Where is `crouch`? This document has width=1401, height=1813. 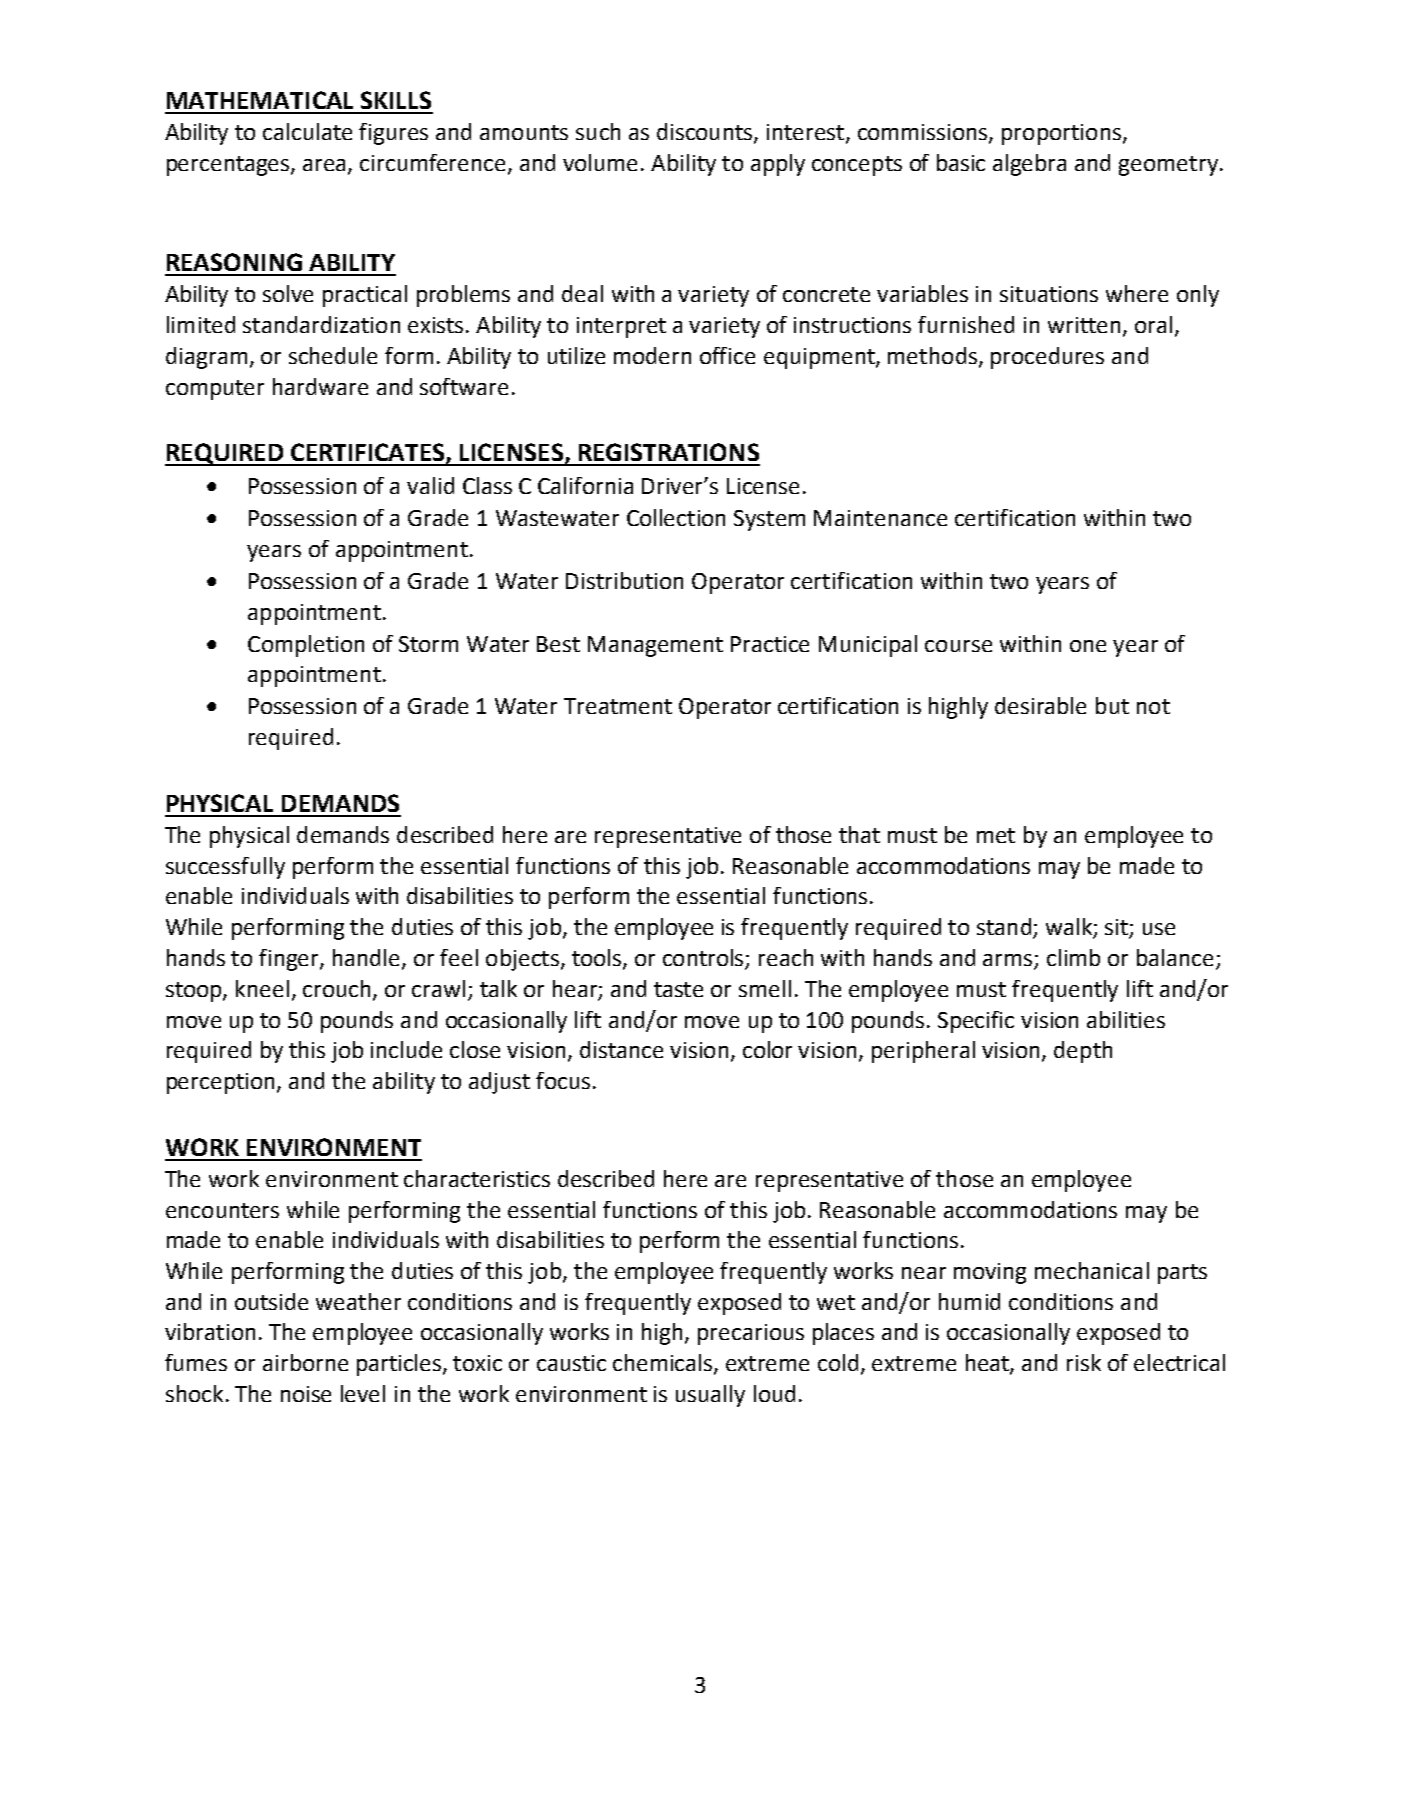 crouch is located at coordinates (336, 988).
